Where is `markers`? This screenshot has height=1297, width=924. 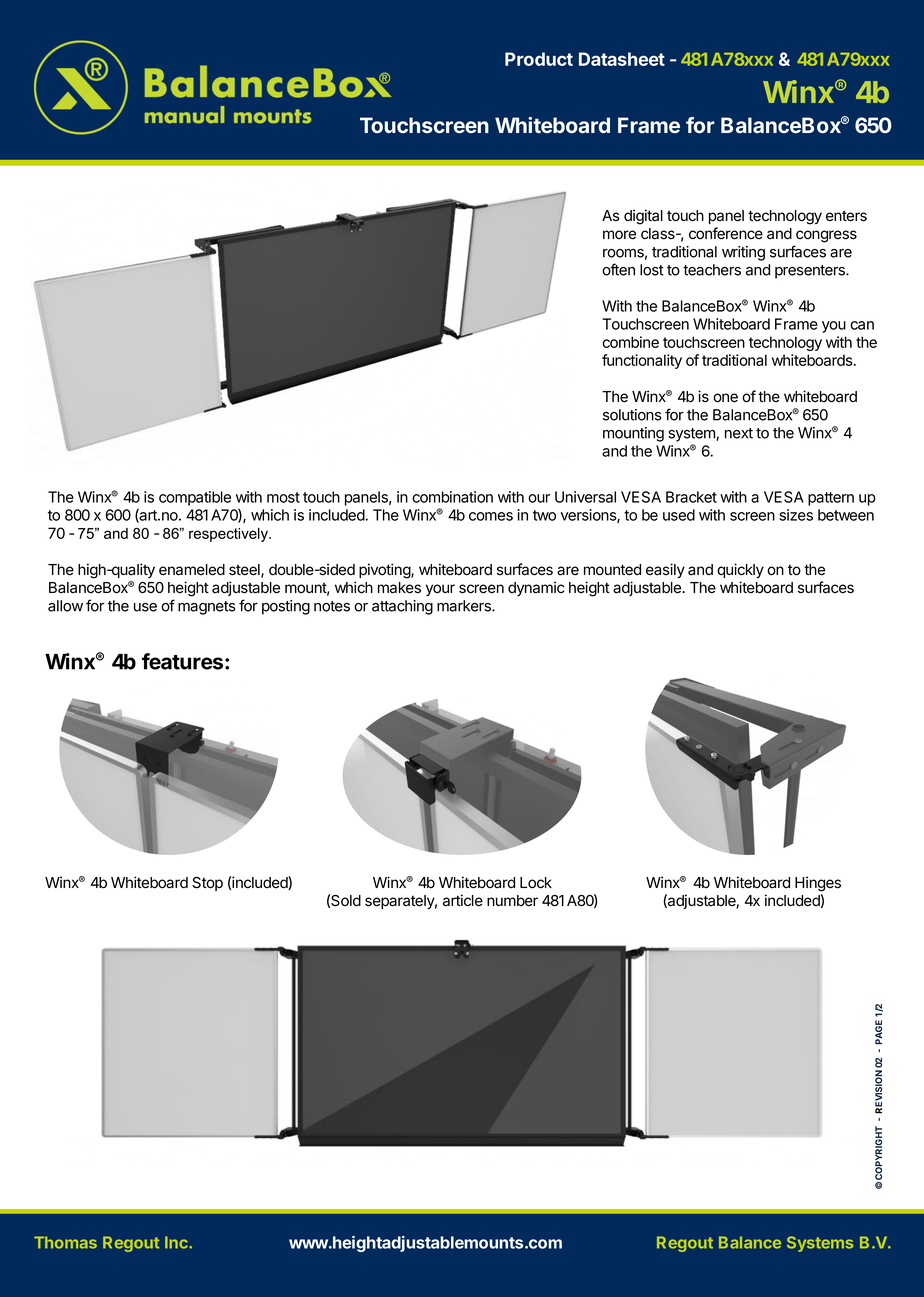 markers is located at coordinates (465, 606).
